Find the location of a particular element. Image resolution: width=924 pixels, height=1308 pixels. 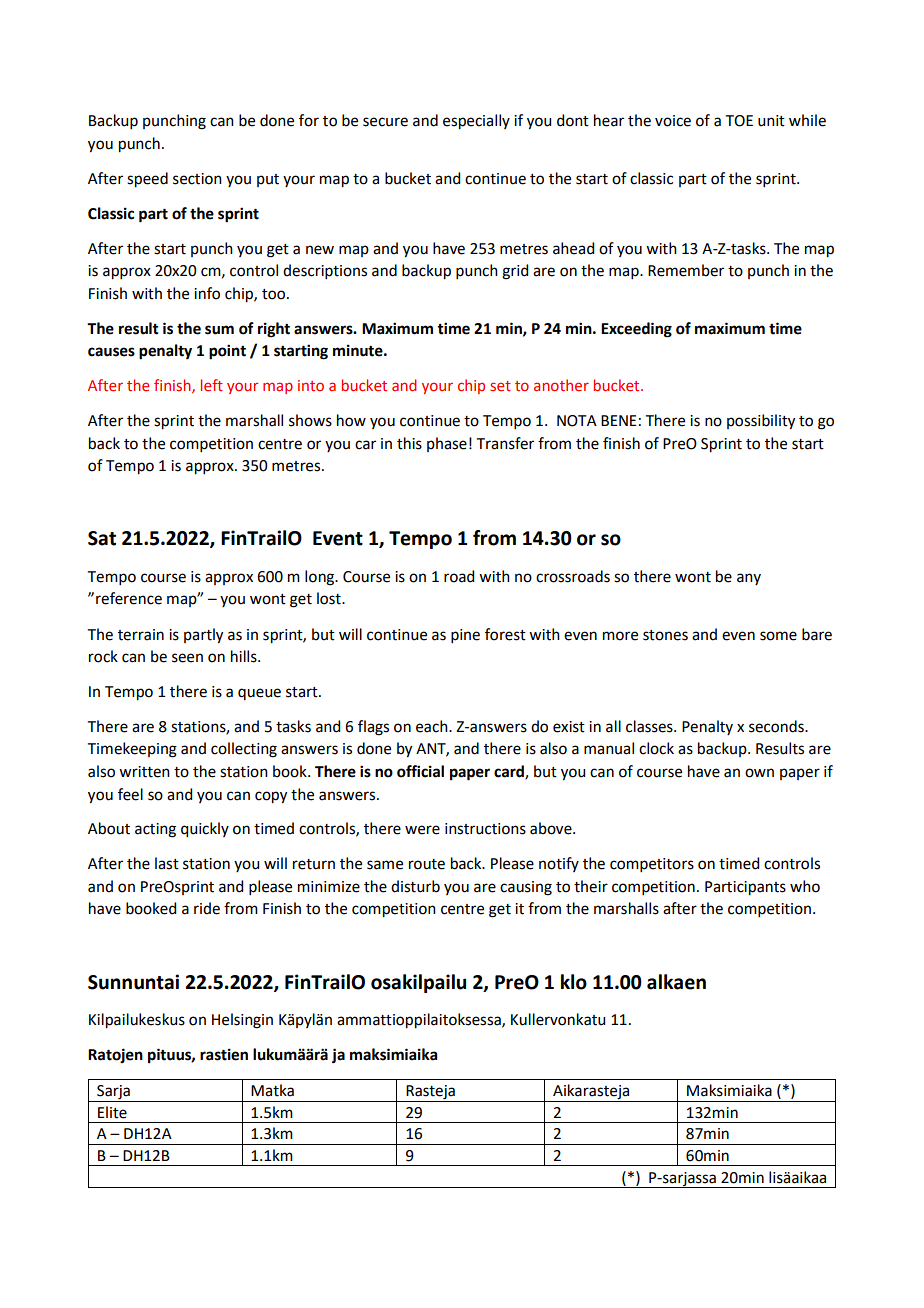

especially is located at coordinates (476, 122).
